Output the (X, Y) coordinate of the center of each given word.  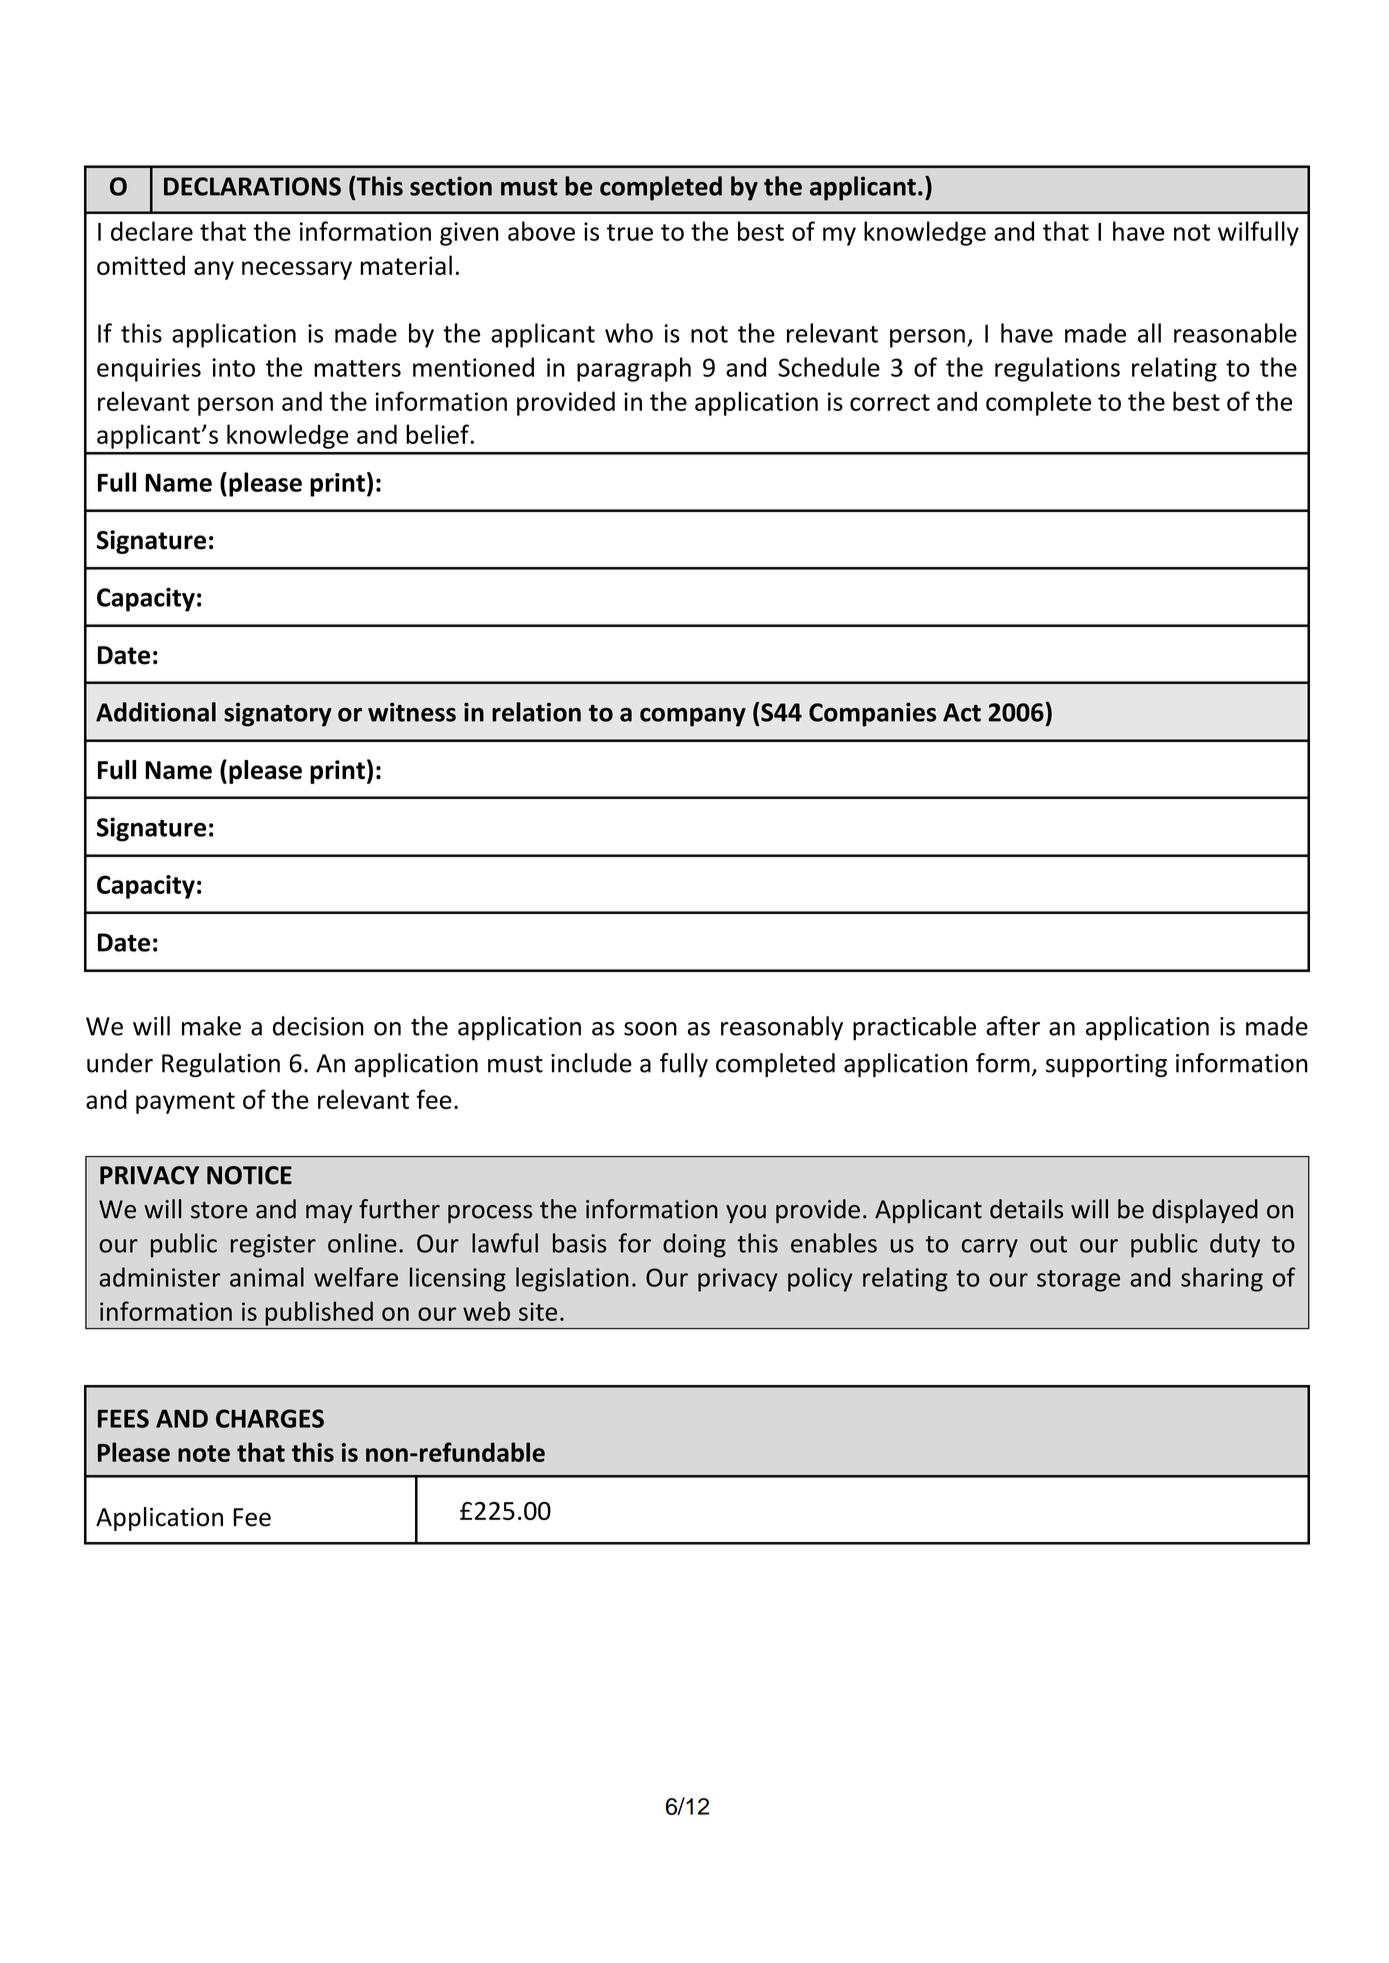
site (538, 1311)
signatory (278, 714)
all (1149, 333)
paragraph (634, 369)
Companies (872, 714)
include (591, 1063)
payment (185, 1103)
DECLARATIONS (252, 186)
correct (890, 402)
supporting (1106, 1065)
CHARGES (270, 1418)
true (630, 232)
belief (438, 434)
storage (1078, 1281)
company (693, 717)
